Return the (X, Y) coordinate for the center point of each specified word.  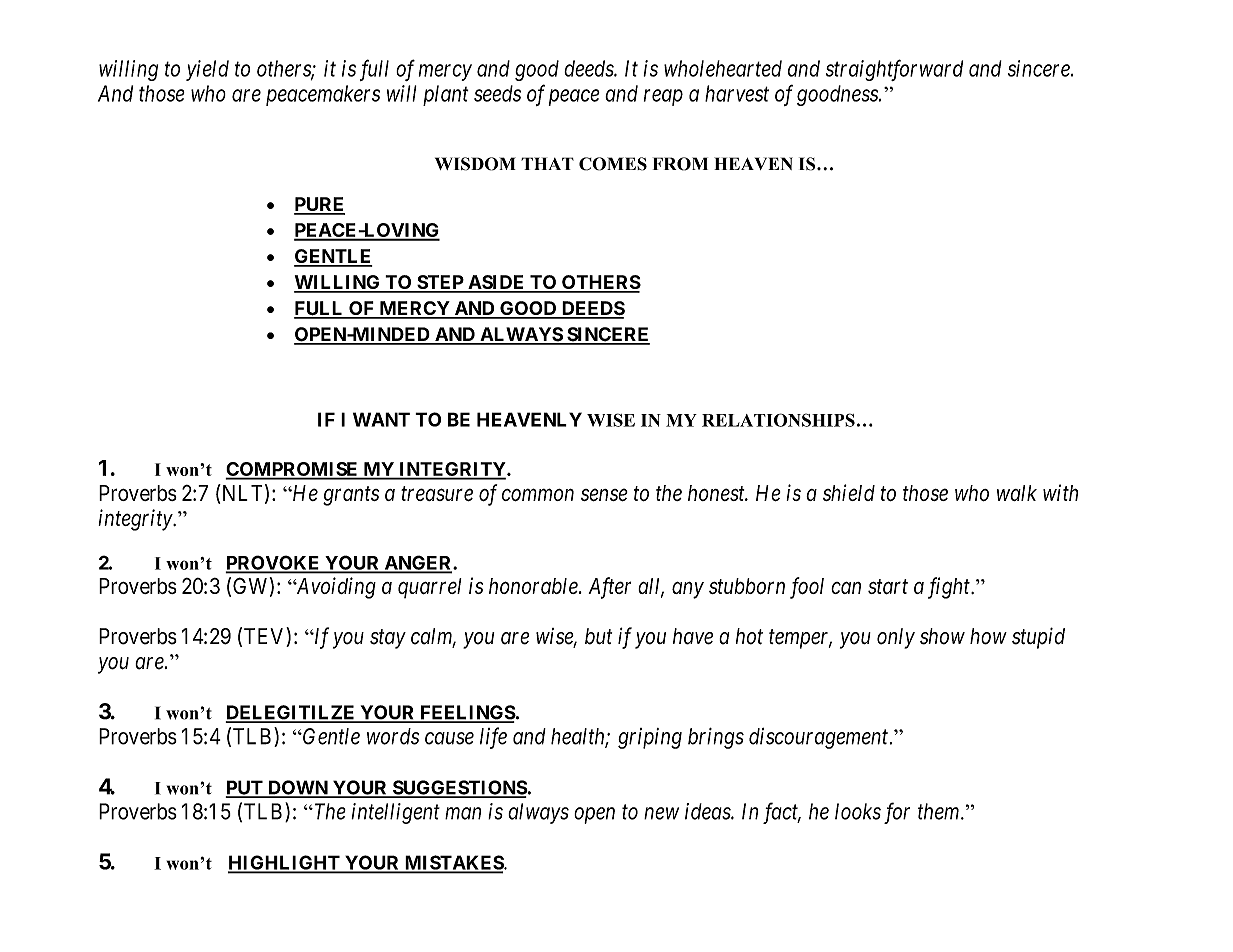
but (598, 636)
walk (1017, 493)
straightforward (894, 70)
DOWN (298, 788)
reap (663, 97)
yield (207, 70)
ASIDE (496, 283)
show (942, 636)
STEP (440, 283)
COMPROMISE (293, 470)
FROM (680, 164)
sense (604, 495)
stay (388, 639)
